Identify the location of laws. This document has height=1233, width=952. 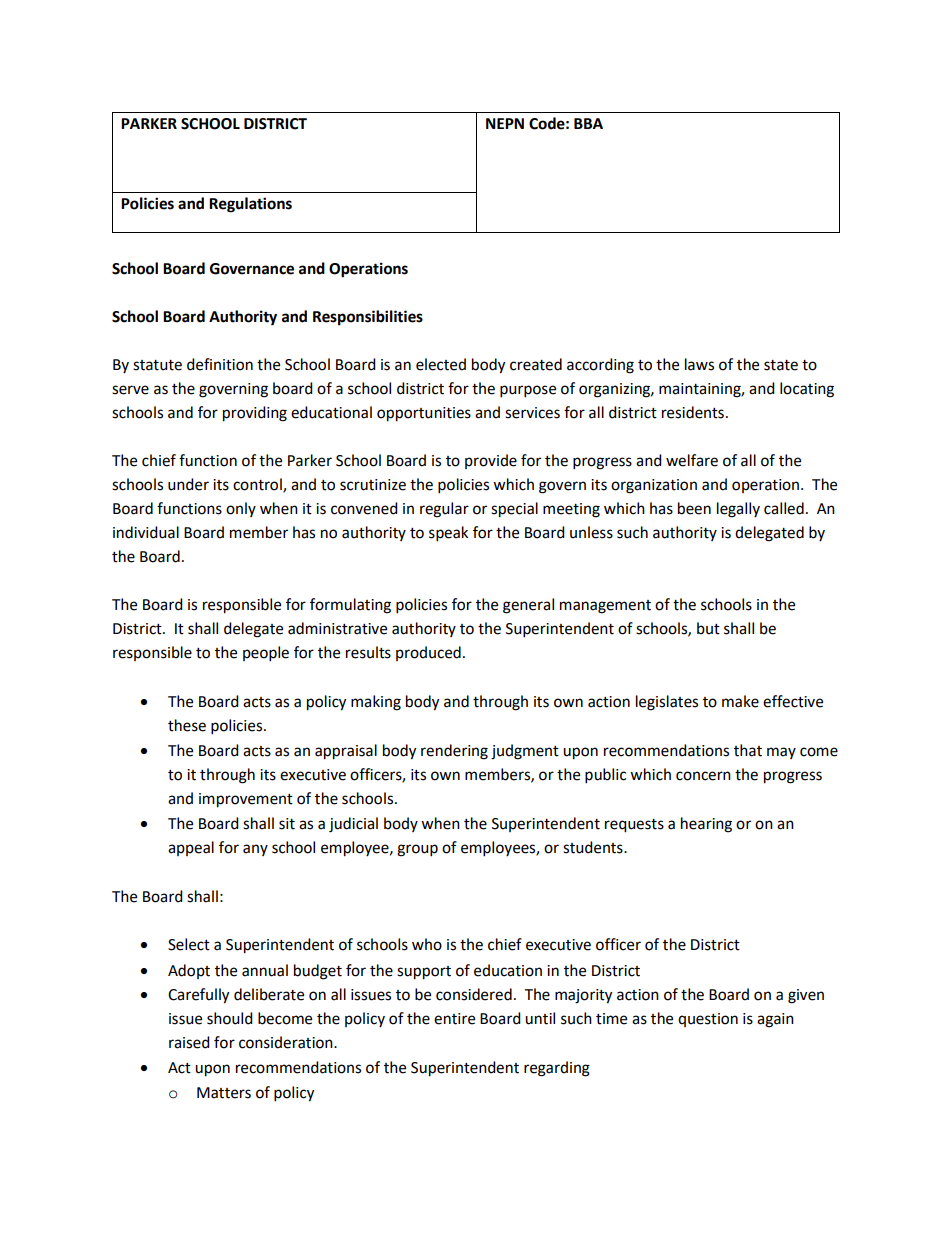
(699, 364).
